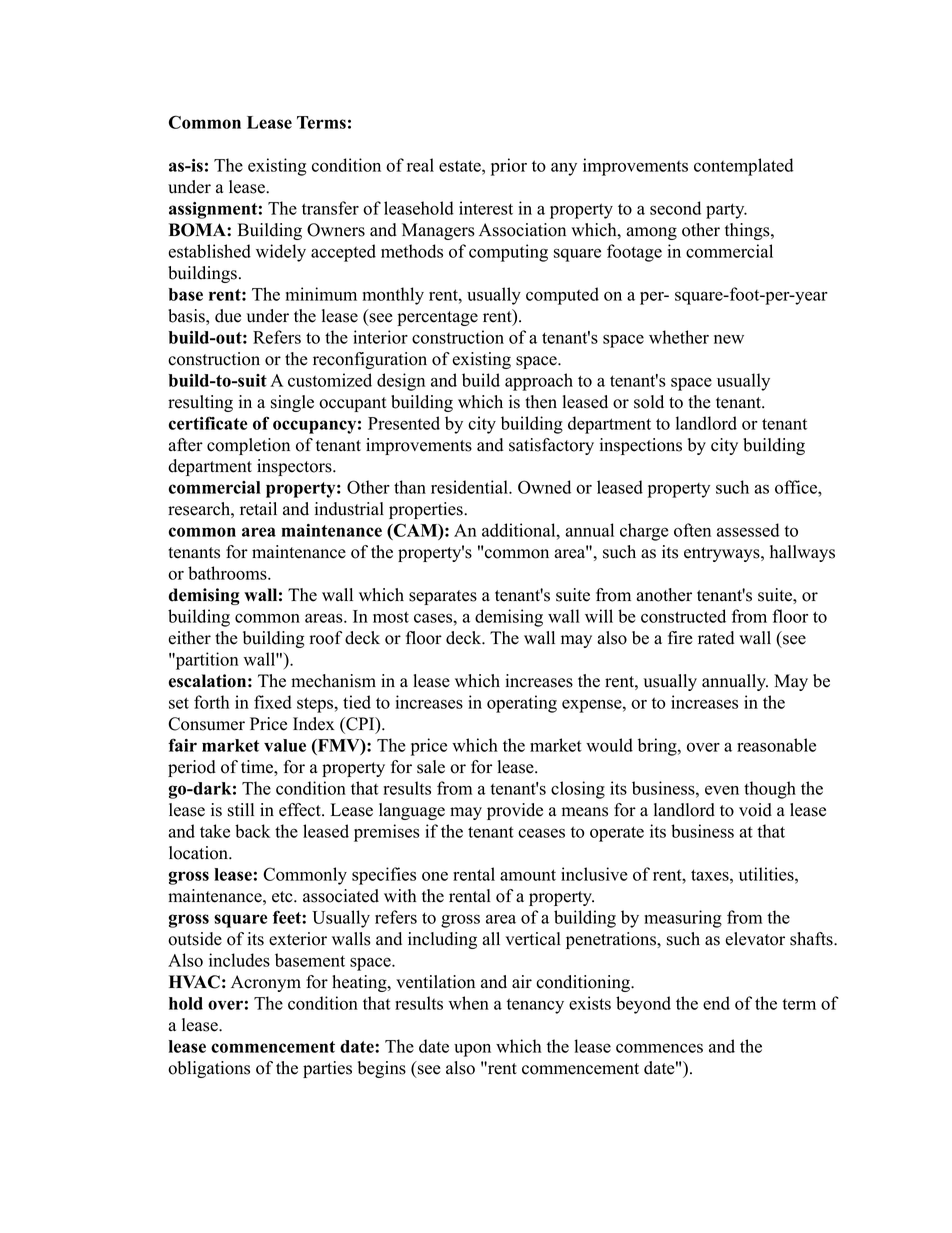  I want to click on interest, so click(486, 208).
